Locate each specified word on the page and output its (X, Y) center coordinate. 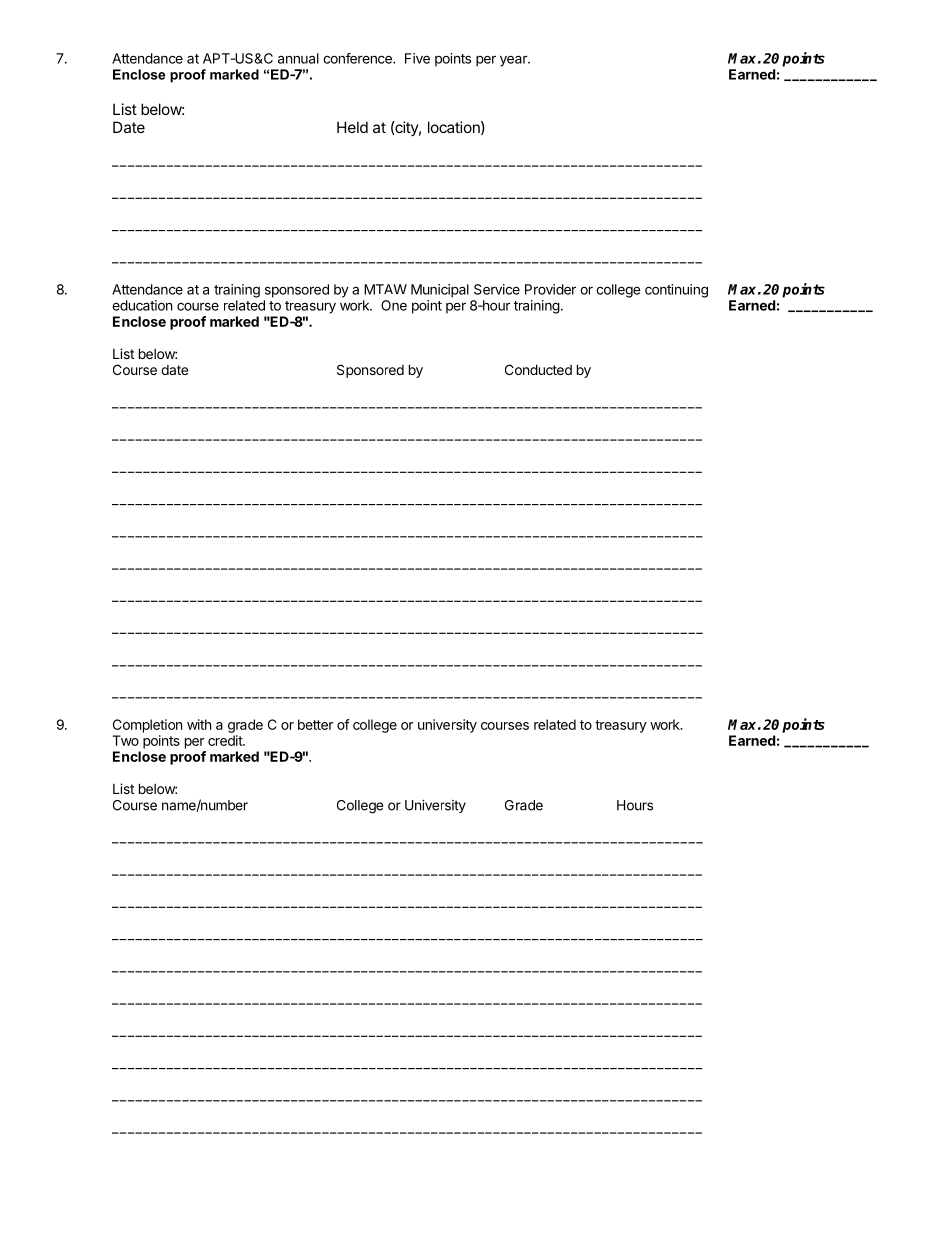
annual (298, 58)
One (394, 305)
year (514, 61)
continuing (676, 291)
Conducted (538, 369)
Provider (550, 289)
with (199, 724)
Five (417, 58)
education (142, 305)
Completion (147, 726)
